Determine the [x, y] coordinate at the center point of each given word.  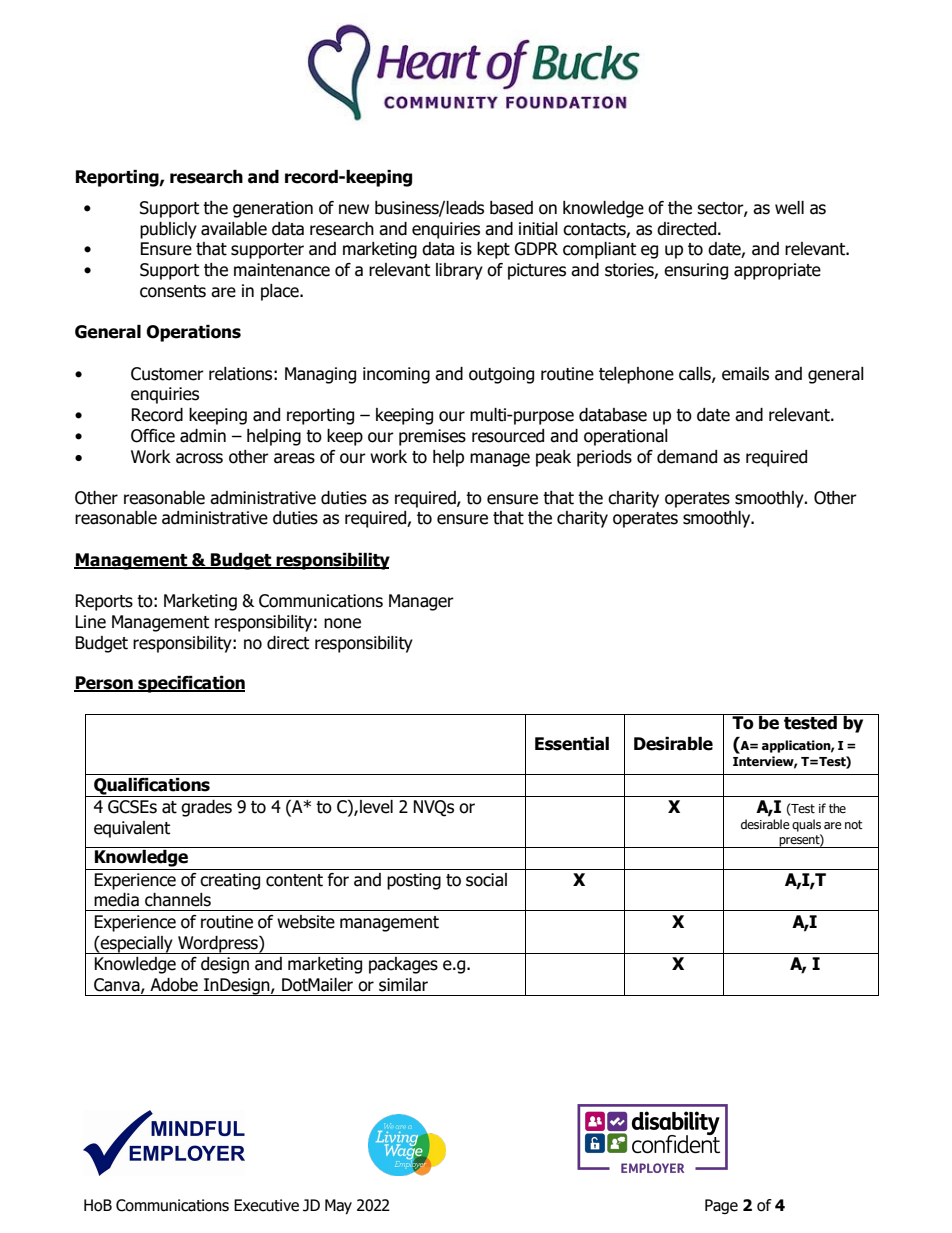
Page [721, 1206]
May [338, 1207]
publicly [168, 230]
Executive [266, 1205]
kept [493, 250]
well [789, 208]
